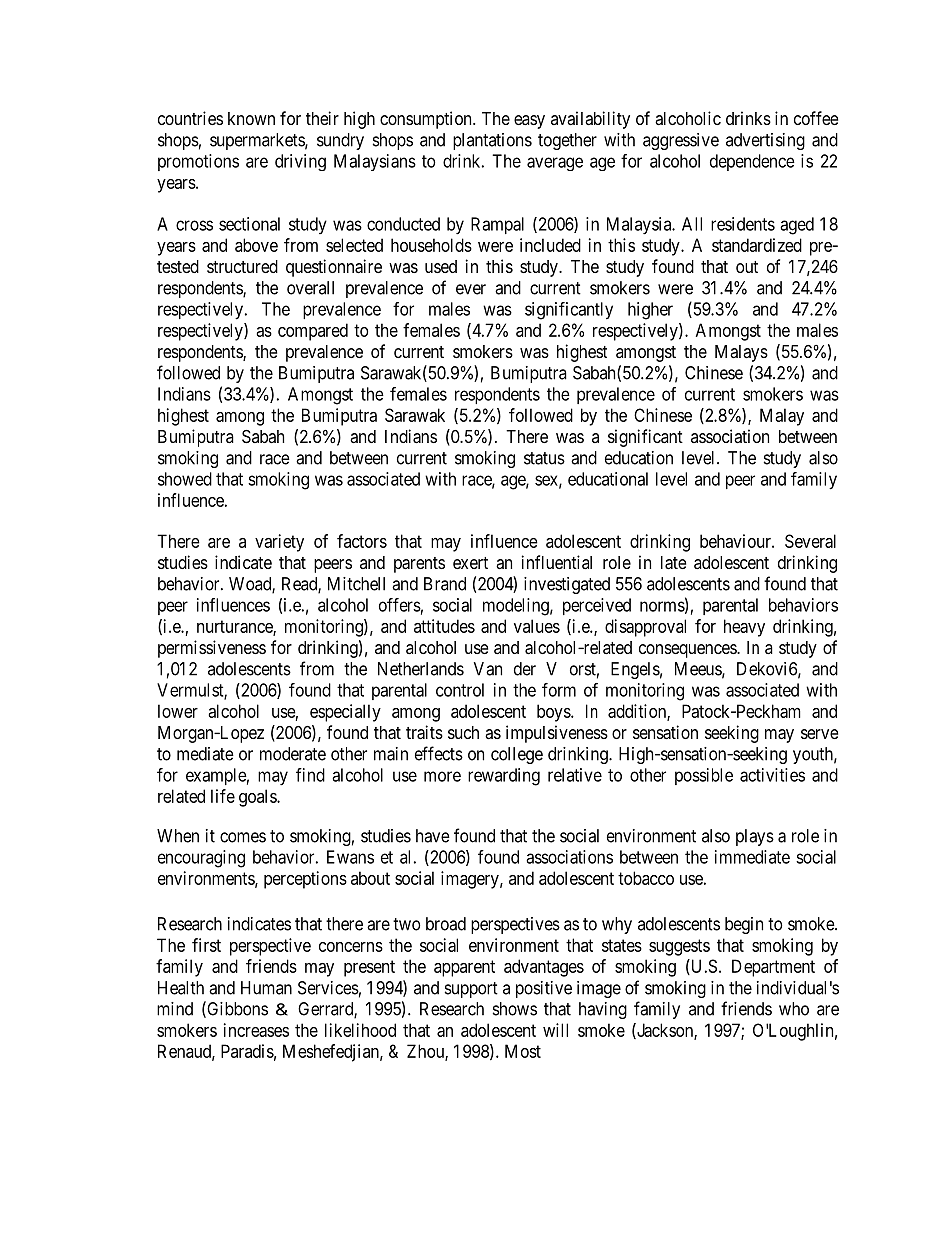  What do you see at coordinates (515, 1009) in the screenshot?
I see `shows` at bounding box center [515, 1009].
